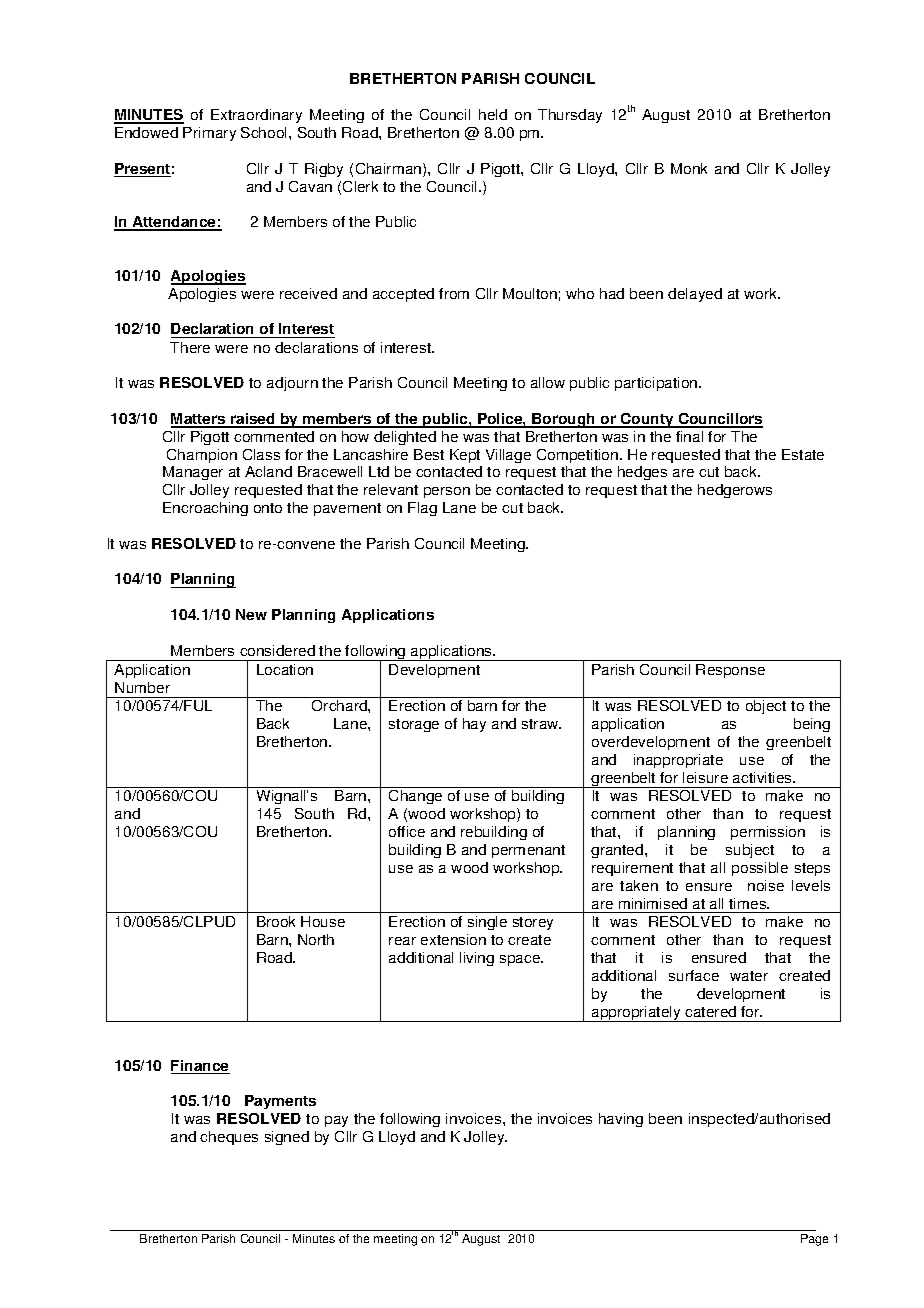 The width and height of the page is (924, 1308). I want to click on Primary, so click(209, 134).
